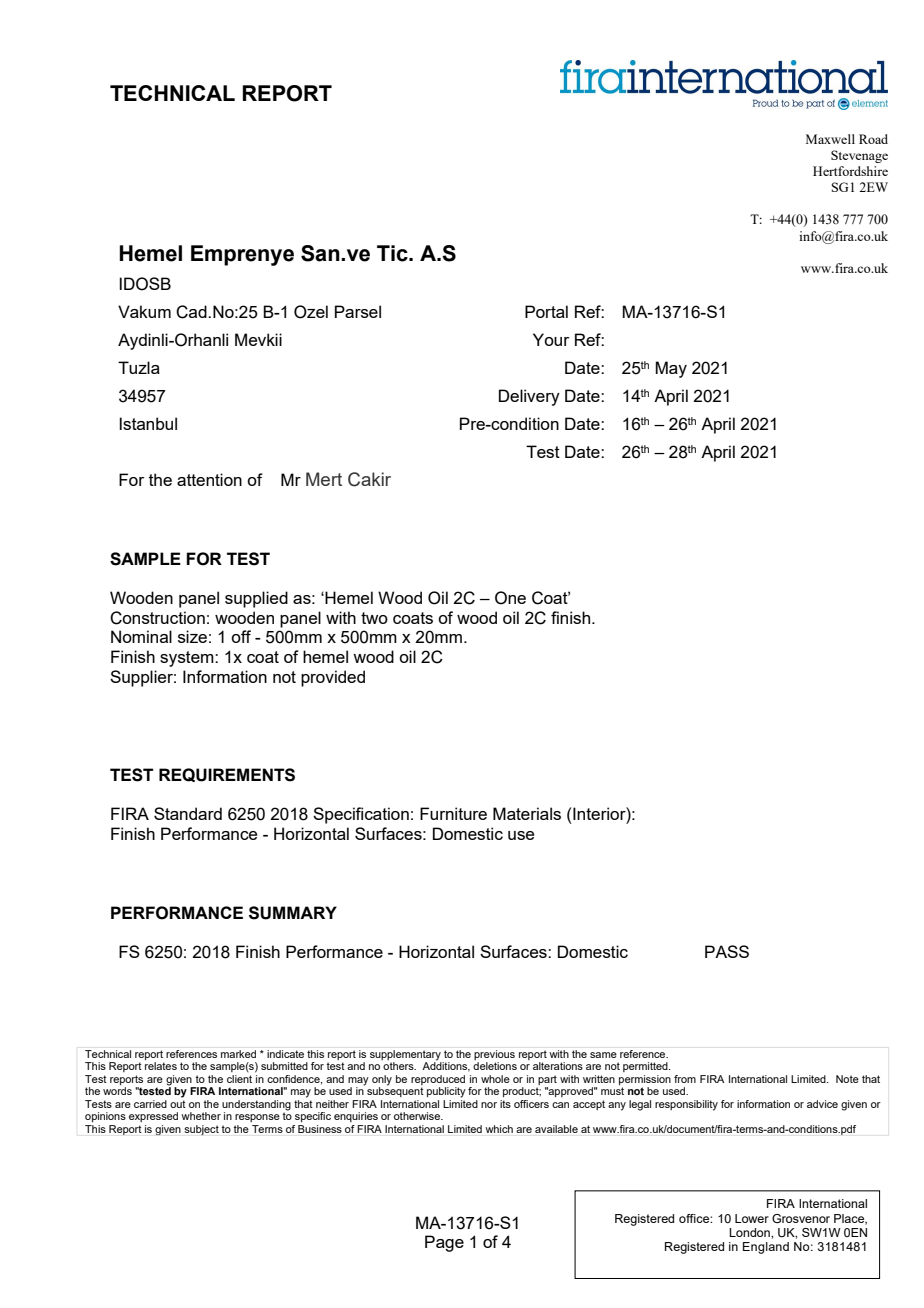 Image resolution: width=924 pixels, height=1308 pixels. I want to click on Portal, so click(546, 311).
